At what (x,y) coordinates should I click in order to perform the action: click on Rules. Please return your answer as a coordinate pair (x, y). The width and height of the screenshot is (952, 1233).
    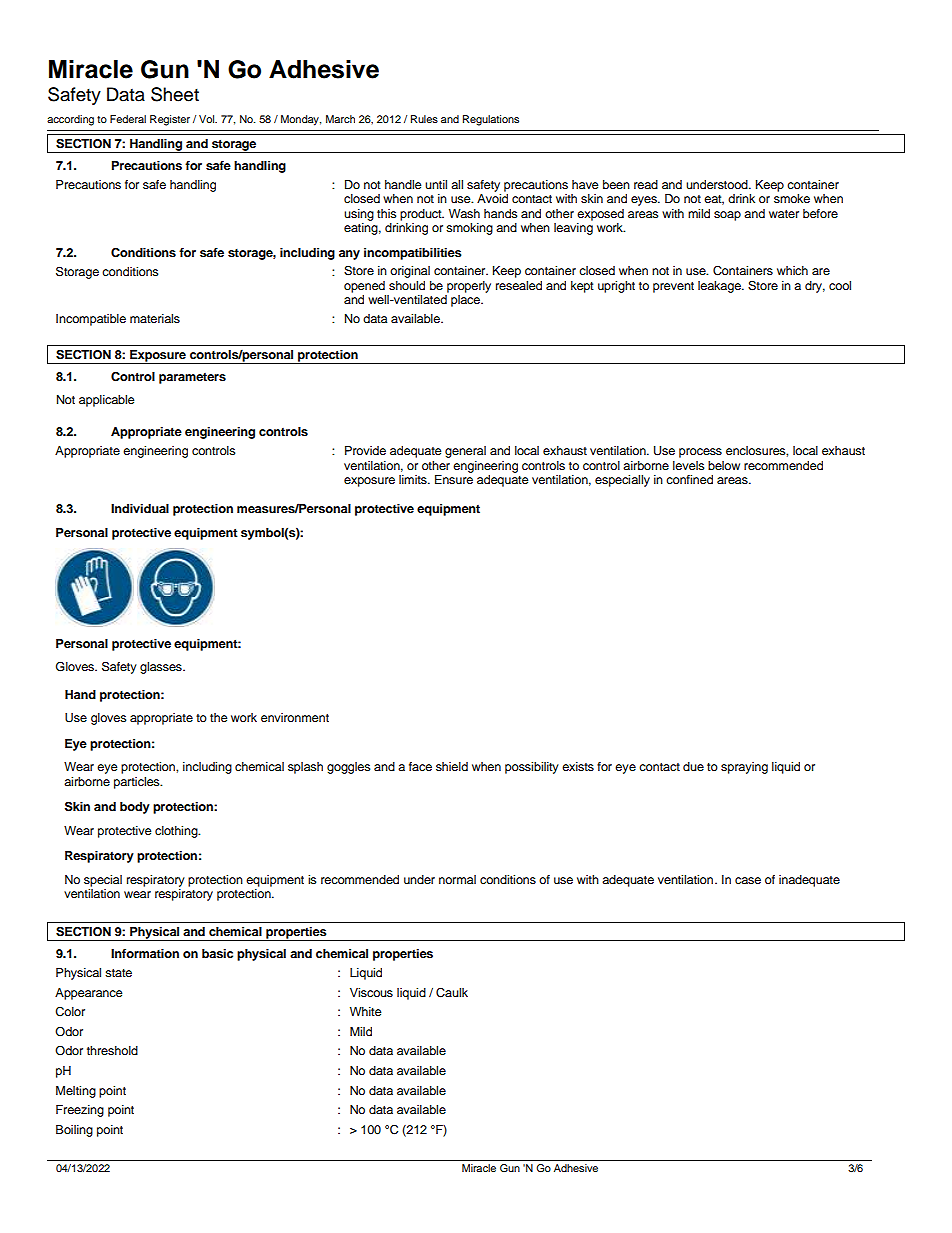
    Looking at the image, I should click on (424, 119).
